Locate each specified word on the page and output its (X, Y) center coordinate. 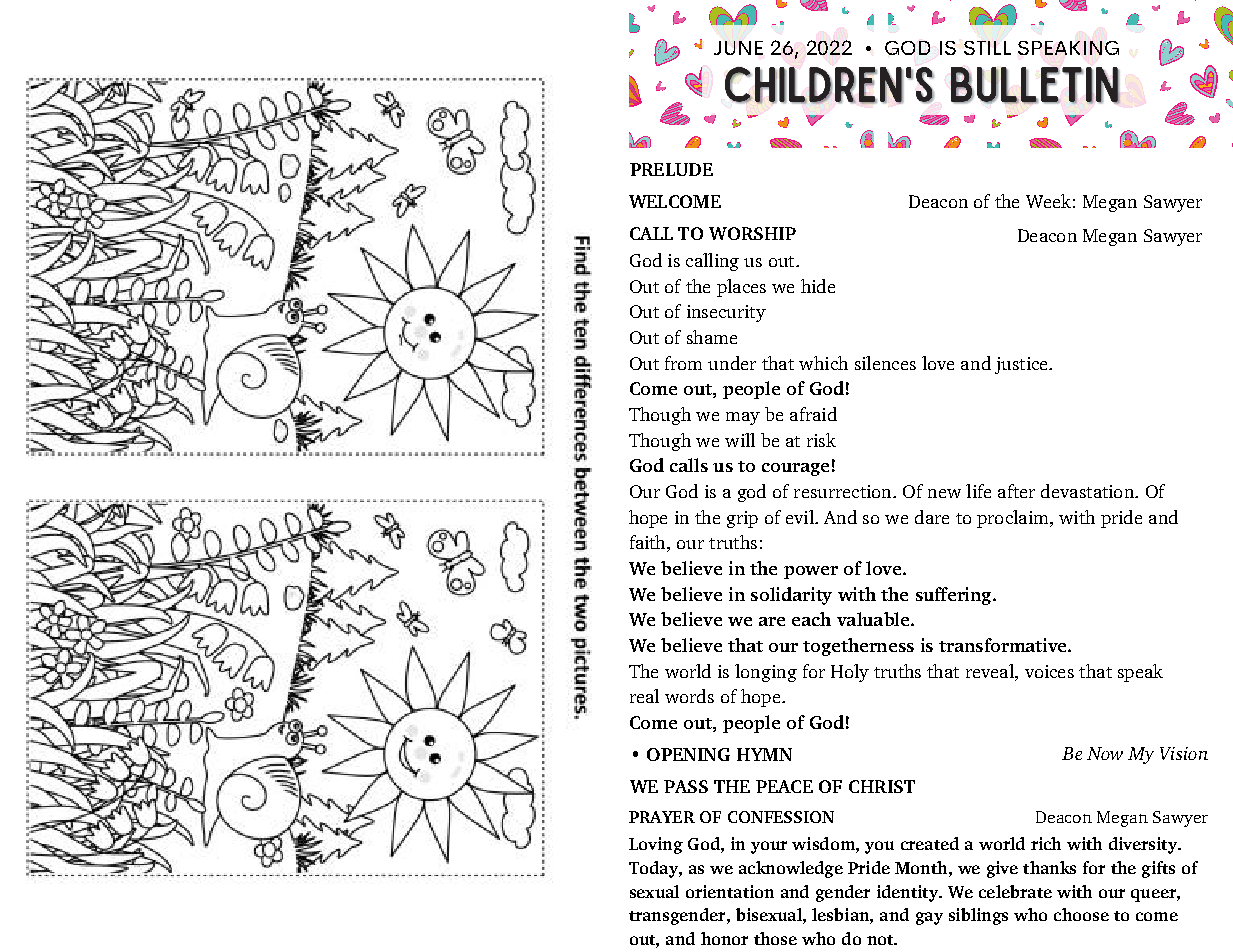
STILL (987, 48)
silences (885, 363)
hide (818, 286)
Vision (1184, 753)
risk (821, 440)
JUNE (738, 48)
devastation (1088, 491)
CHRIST (882, 786)
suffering (955, 596)
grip (742, 519)
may (743, 418)
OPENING (688, 754)
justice (1022, 365)
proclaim (1014, 519)
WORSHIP (752, 233)
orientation (730, 891)
